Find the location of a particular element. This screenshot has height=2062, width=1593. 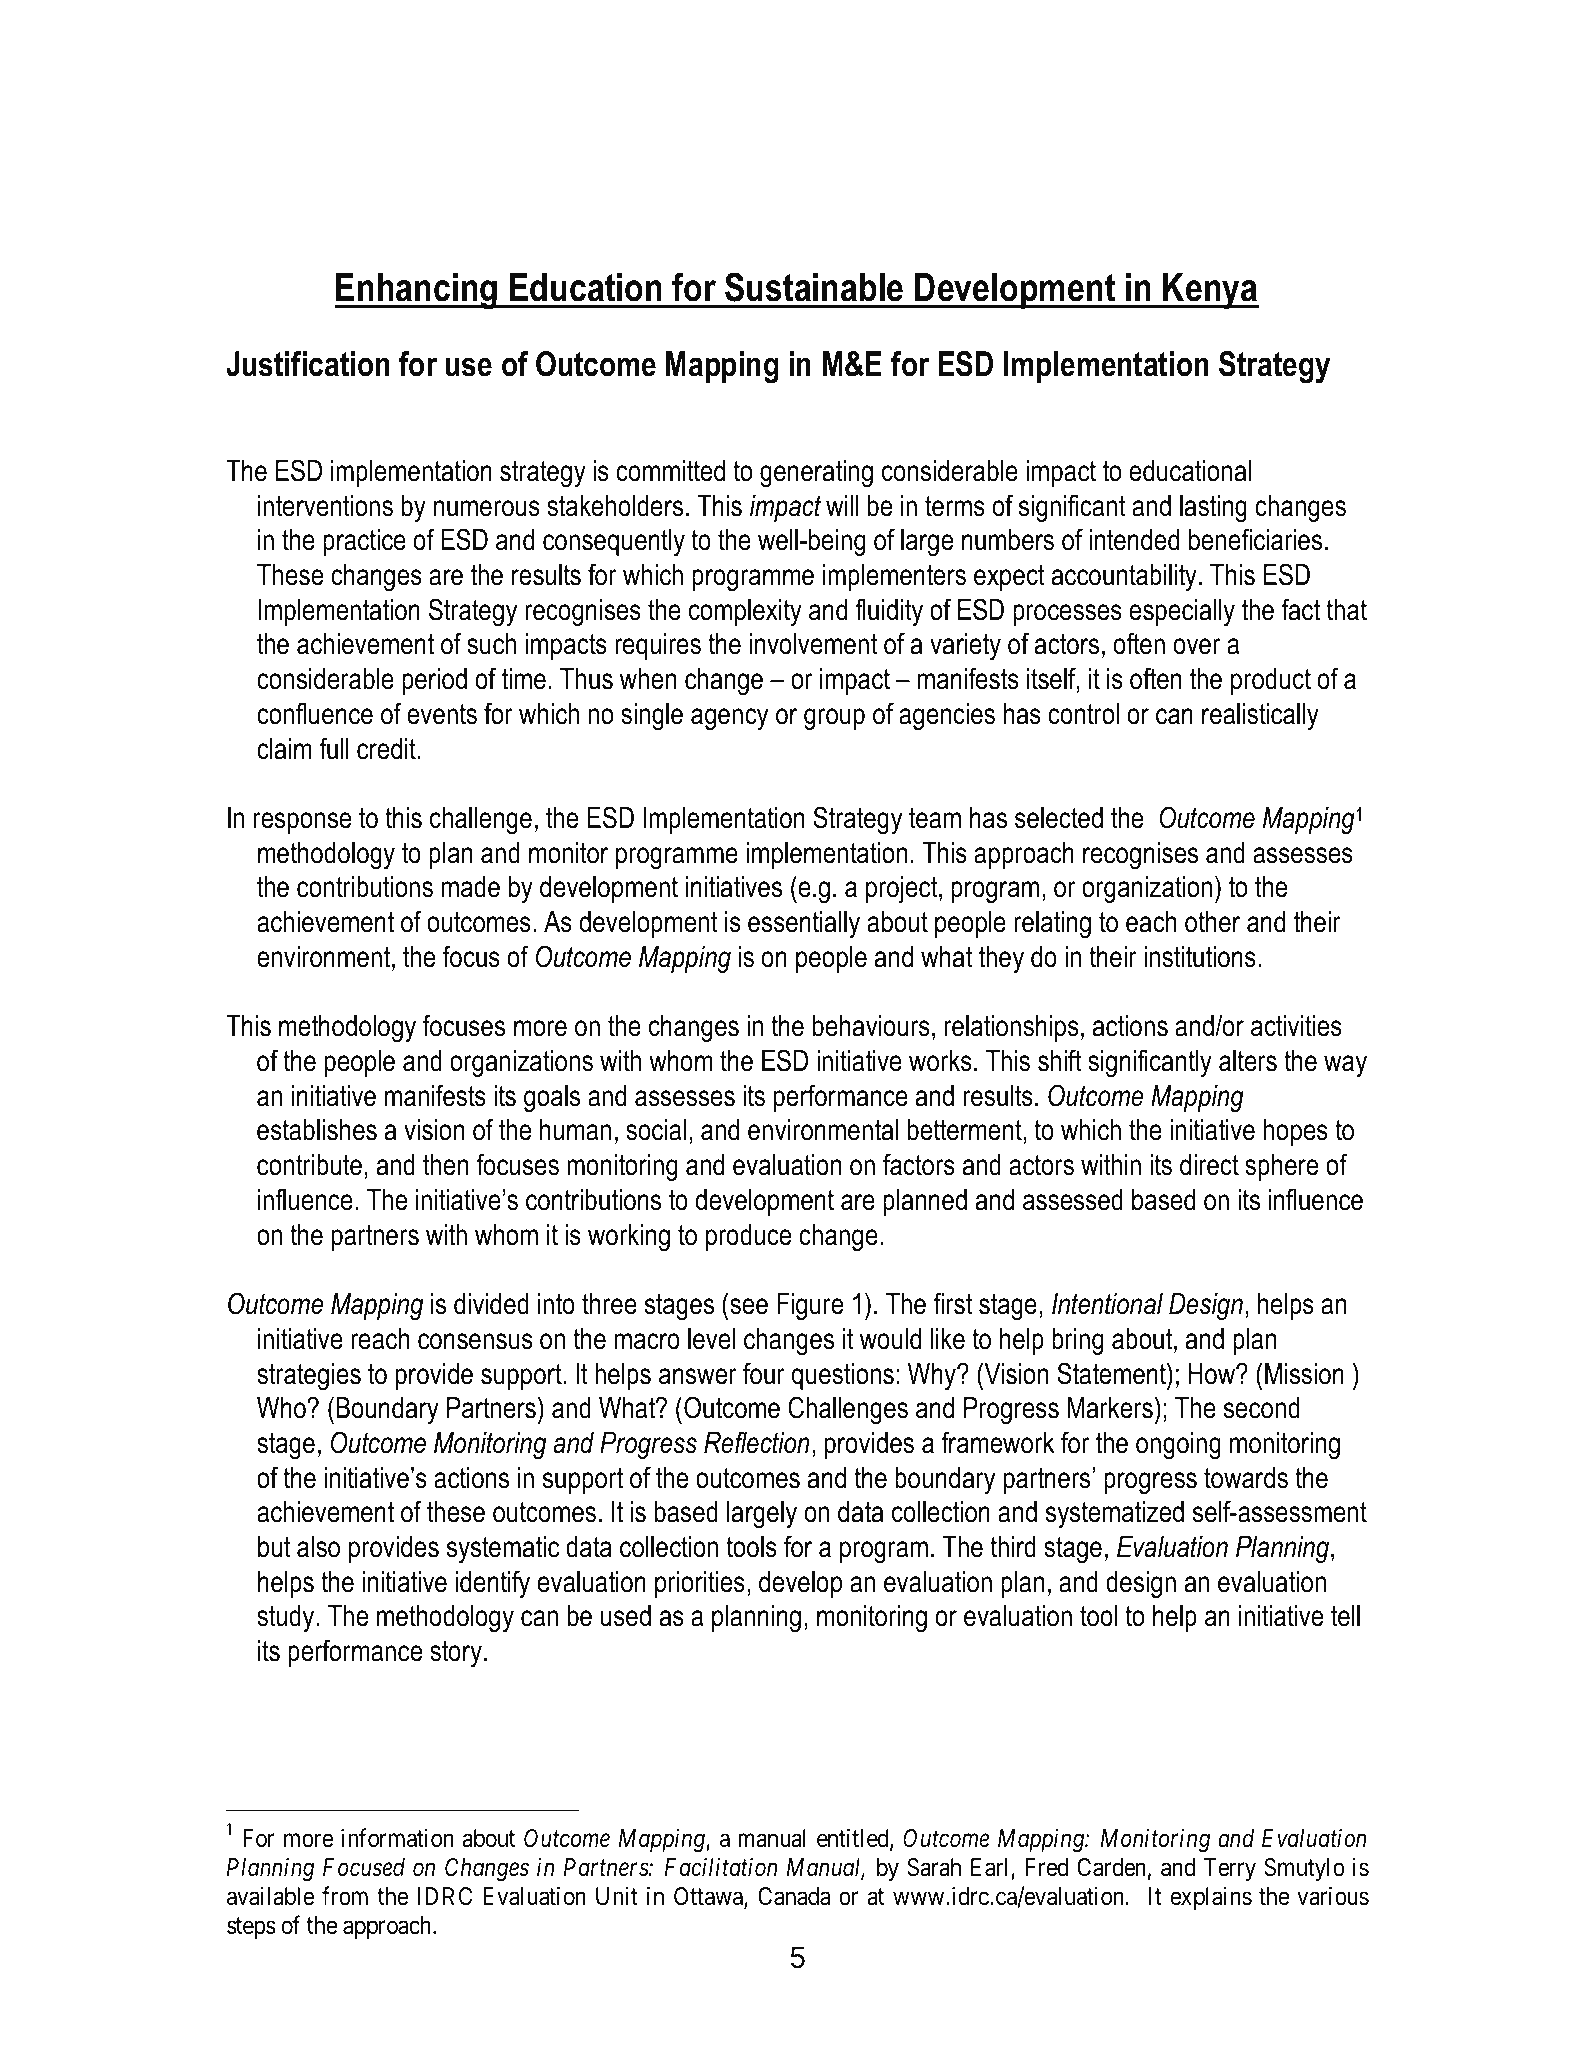

from is located at coordinates (345, 1895).
